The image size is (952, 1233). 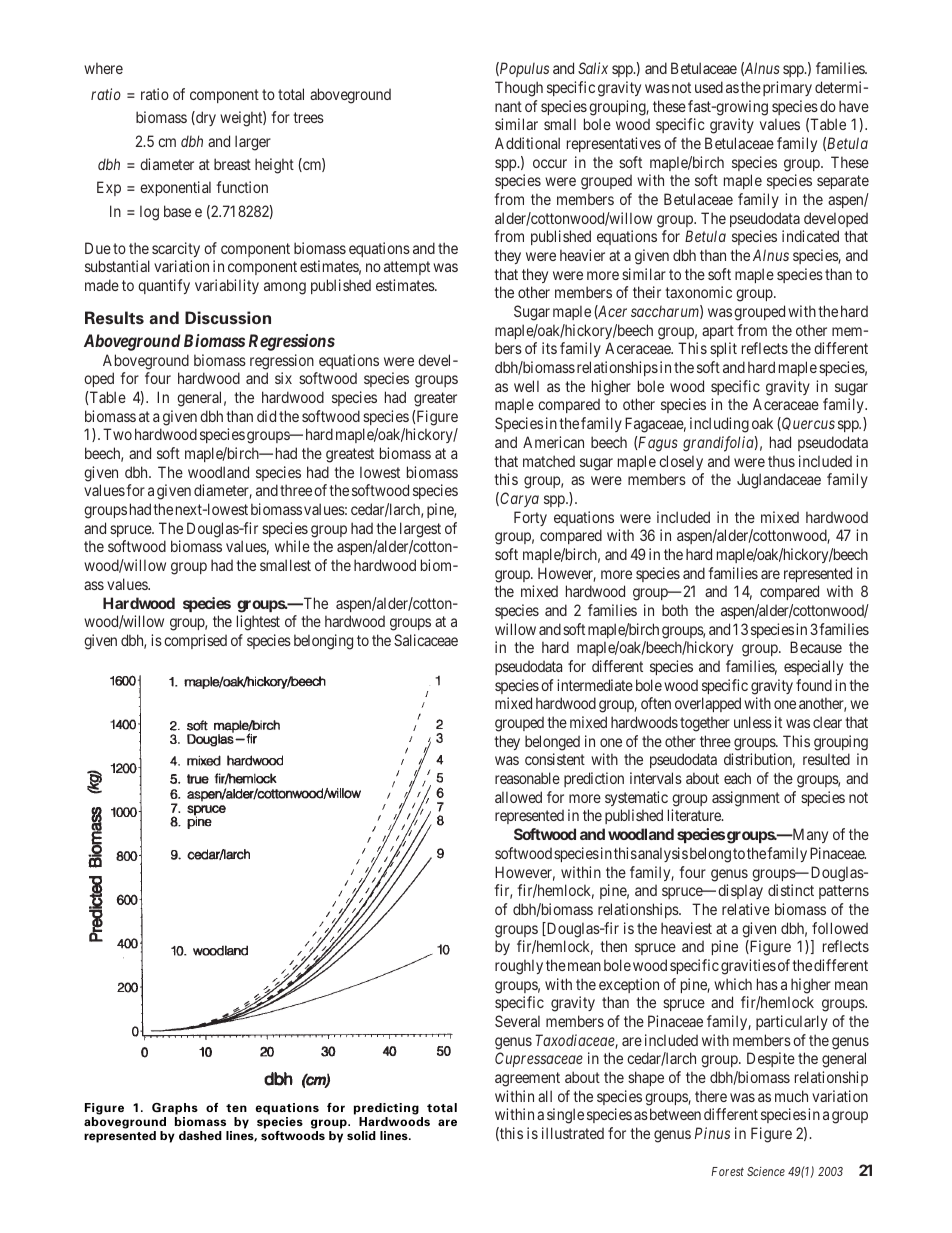 What do you see at coordinates (253, 143) in the image?
I see `larger` at bounding box center [253, 143].
